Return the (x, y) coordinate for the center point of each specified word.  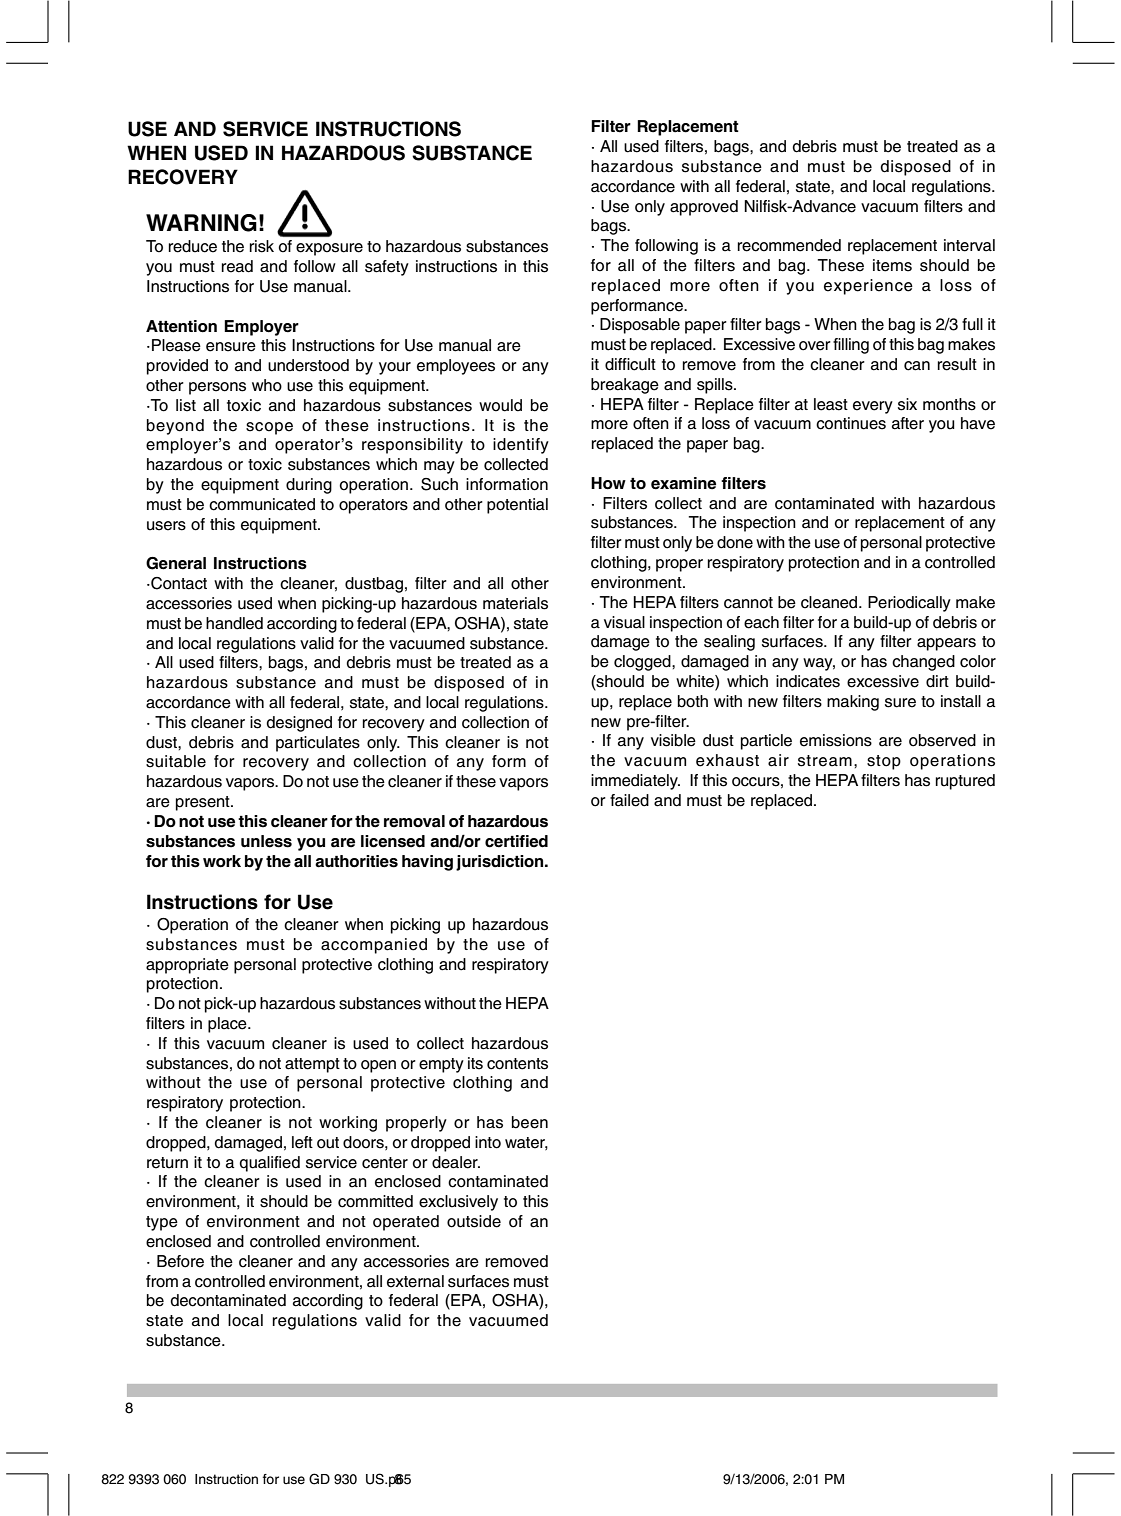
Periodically (909, 604)
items (892, 265)
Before (180, 1261)
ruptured (965, 782)
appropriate (187, 966)
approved (704, 208)
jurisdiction (501, 863)
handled (234, 623)
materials (515, 603)
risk (262, 246)
